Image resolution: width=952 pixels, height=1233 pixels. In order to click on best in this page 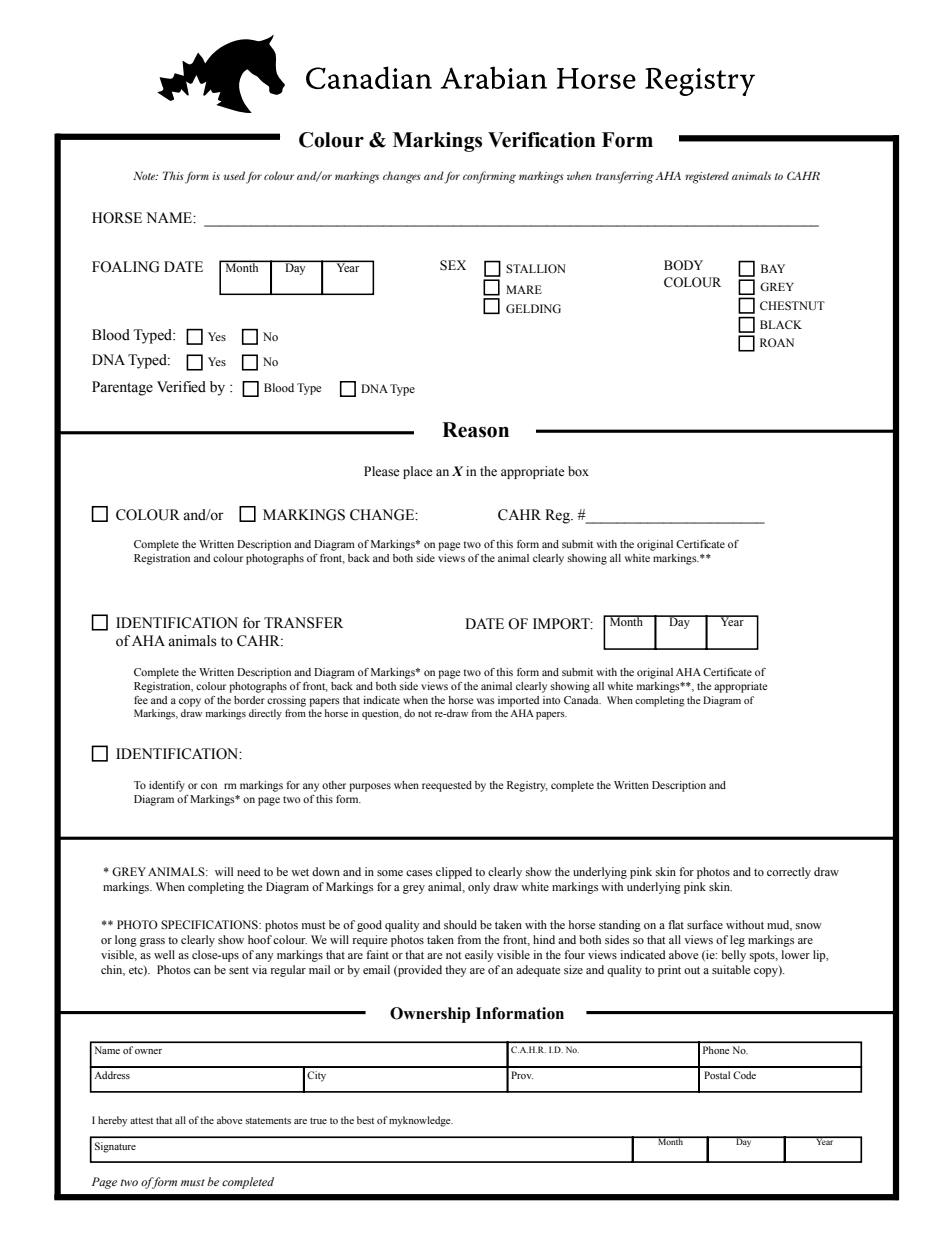, I will do `click(365, 1120)`.
